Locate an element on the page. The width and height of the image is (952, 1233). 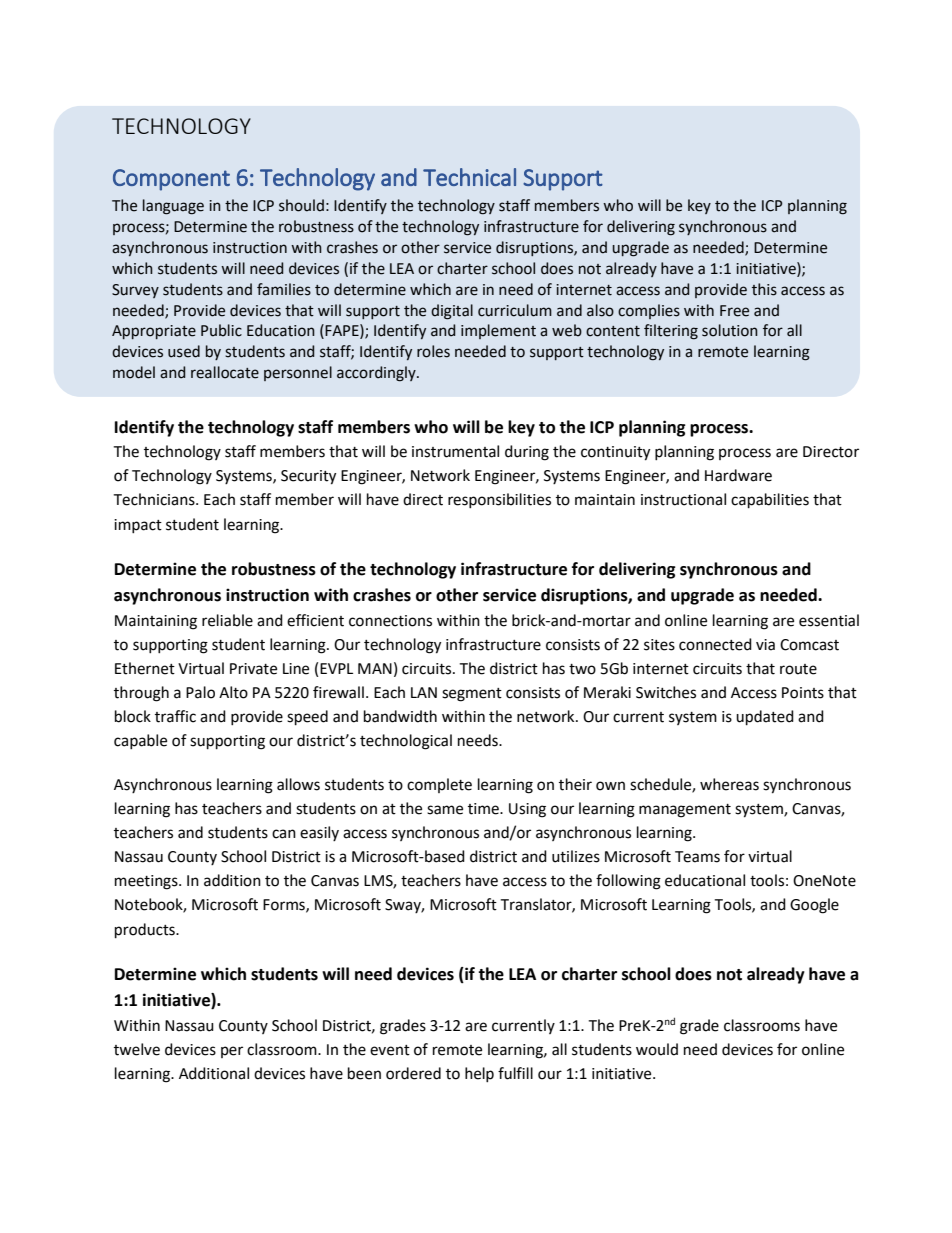
capable is located at coordinates (140, 741).
